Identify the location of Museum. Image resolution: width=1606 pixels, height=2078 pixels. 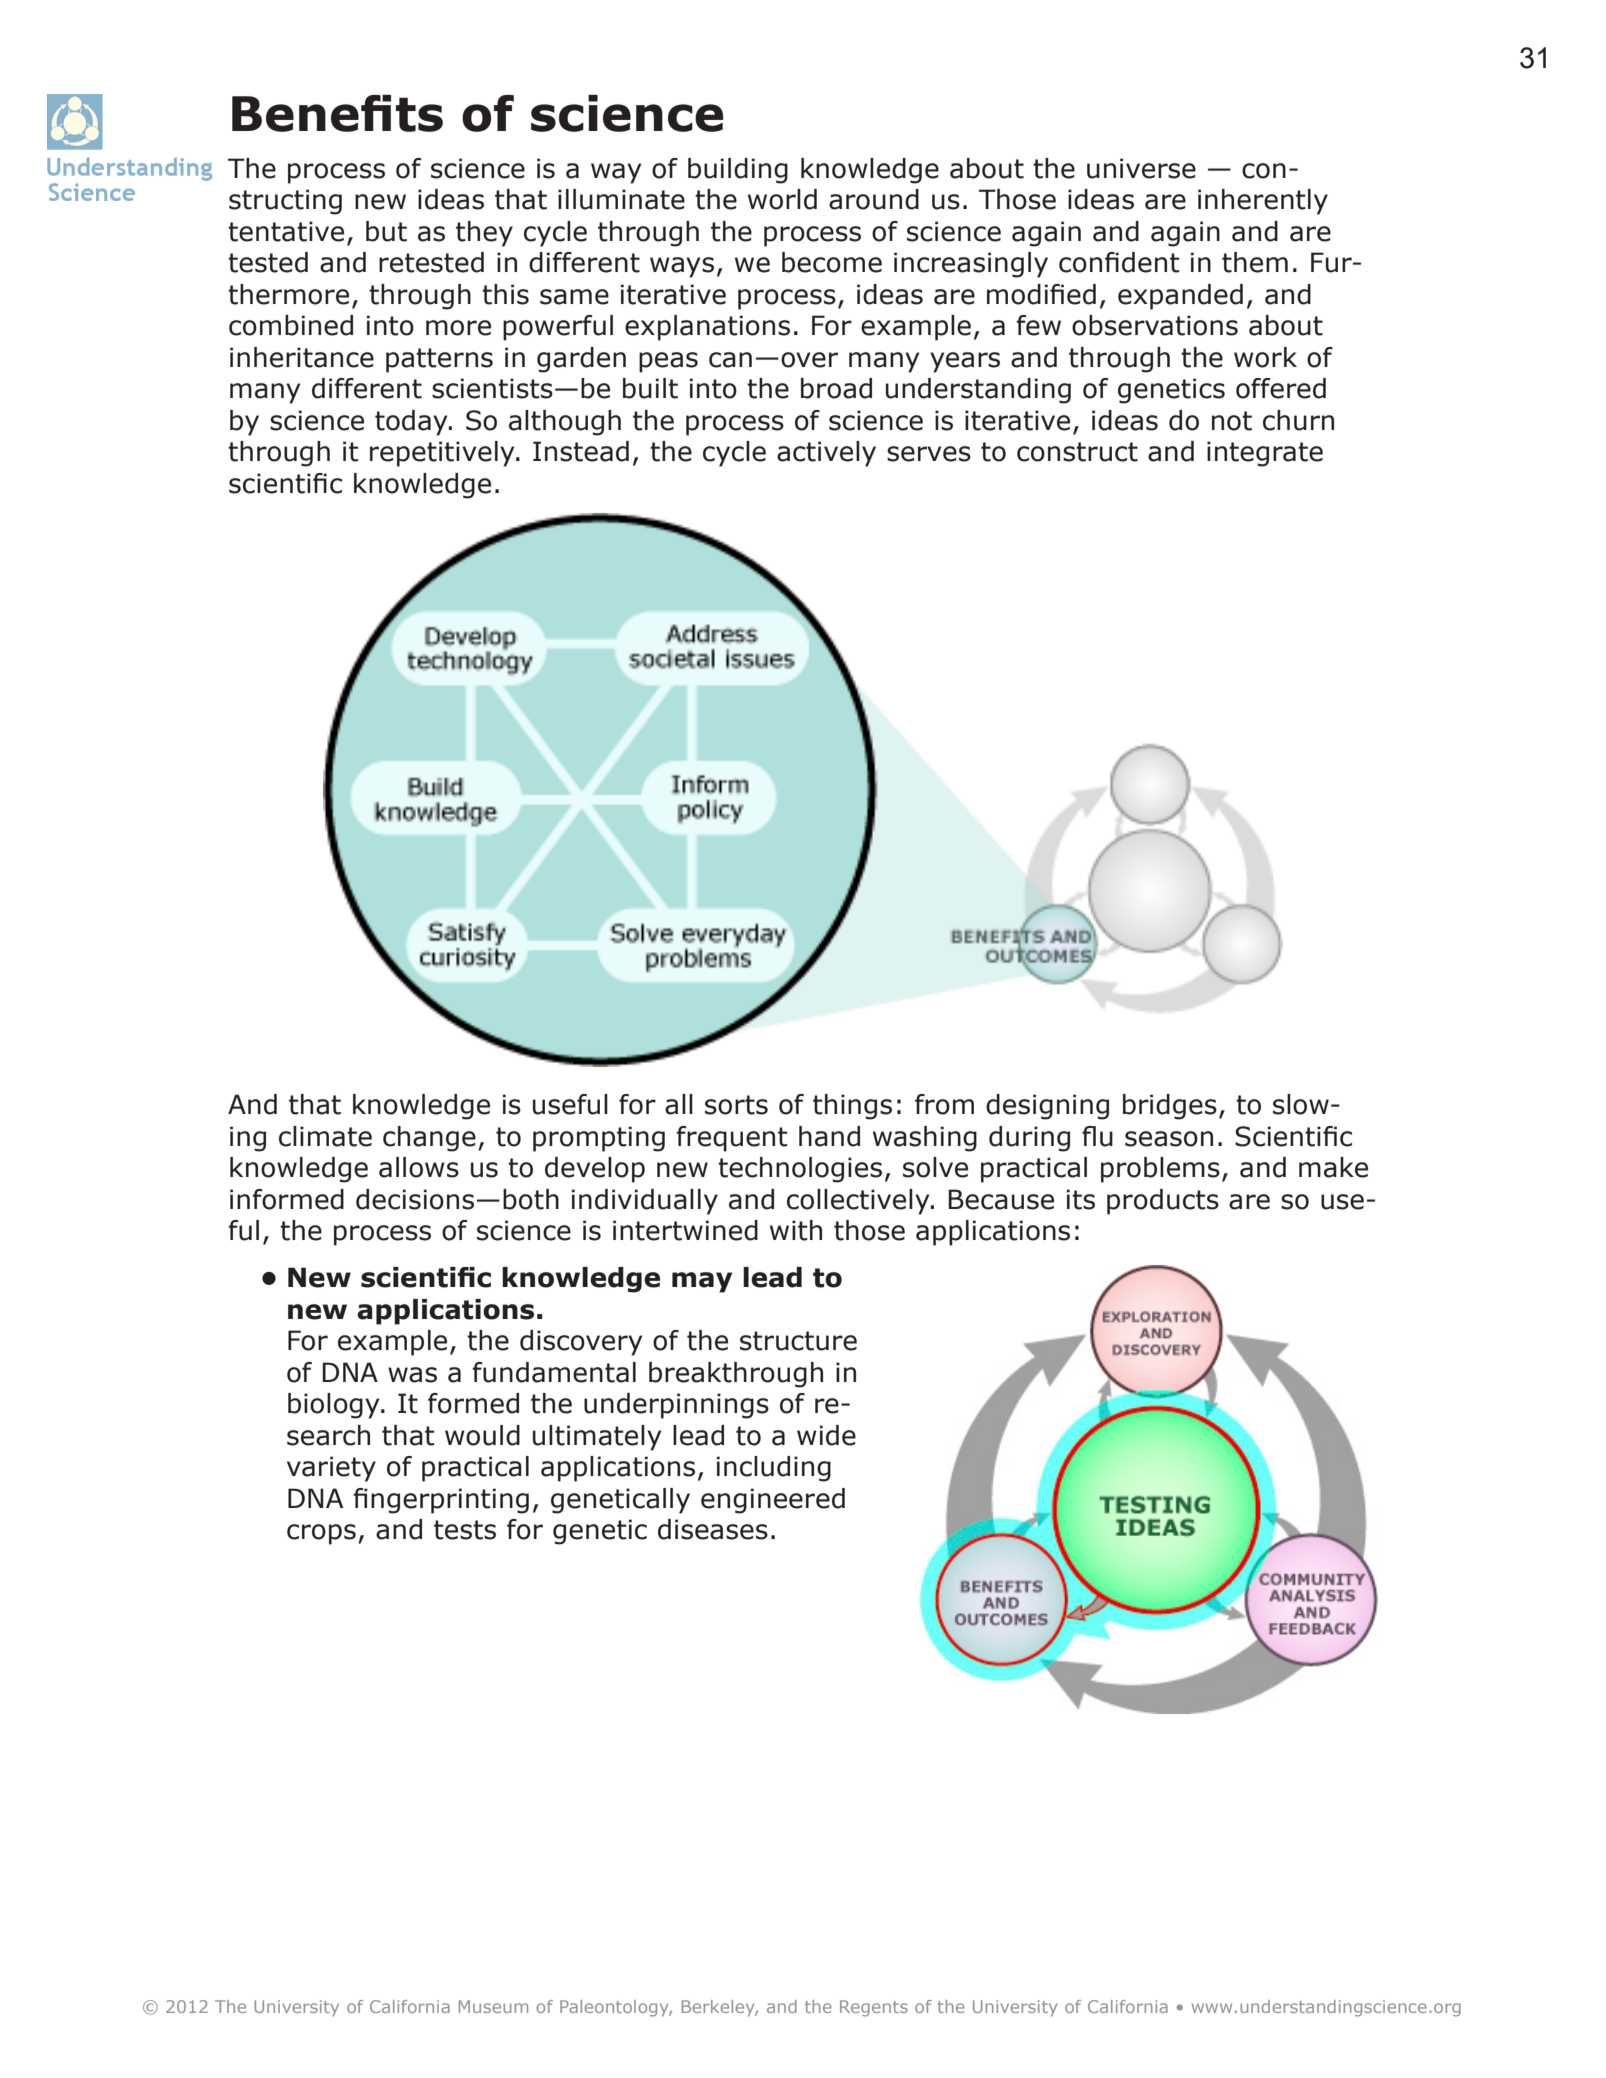
(493, 2006).
